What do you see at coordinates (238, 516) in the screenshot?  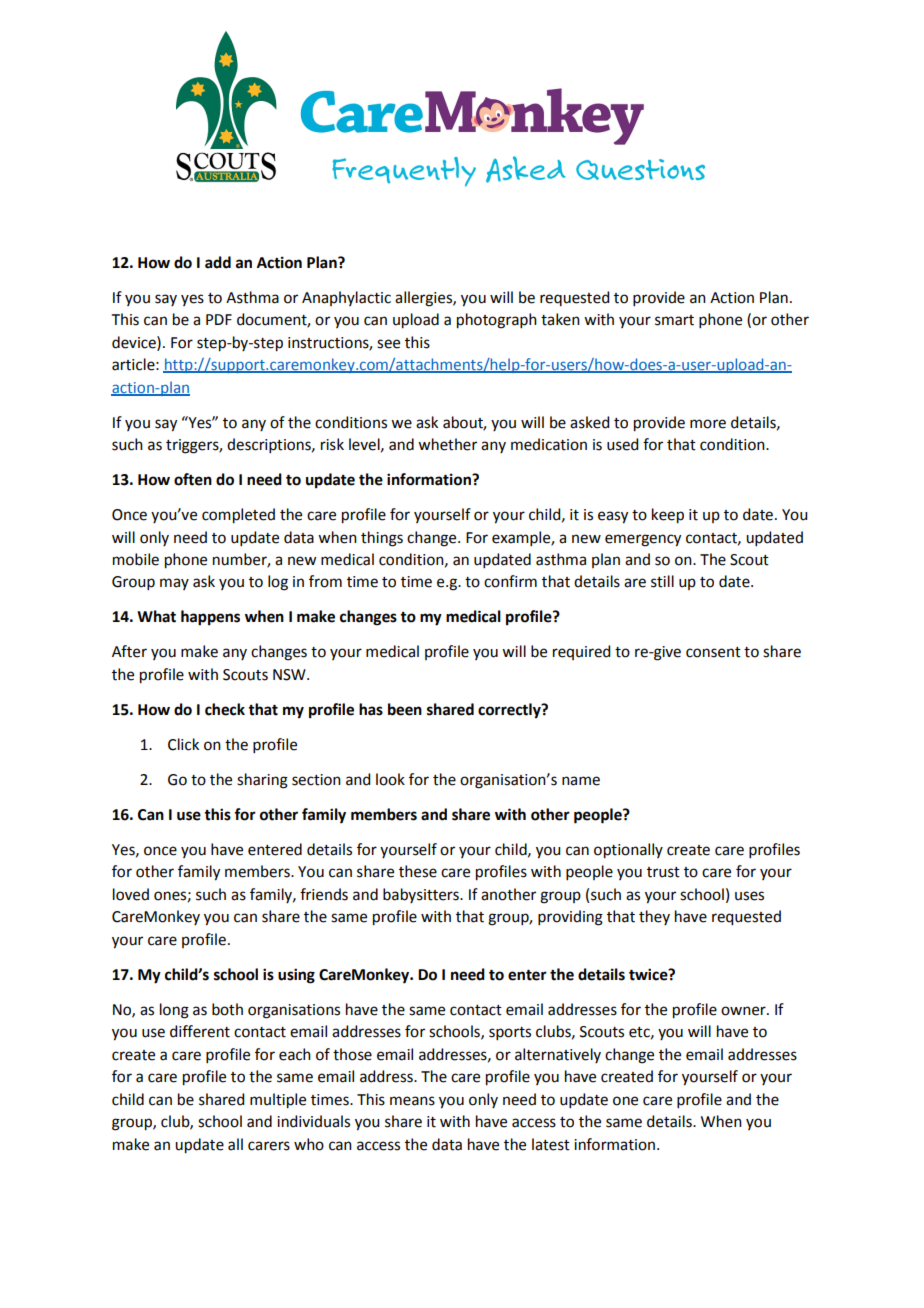 I see `completed` at bounding box center [238, 516].
